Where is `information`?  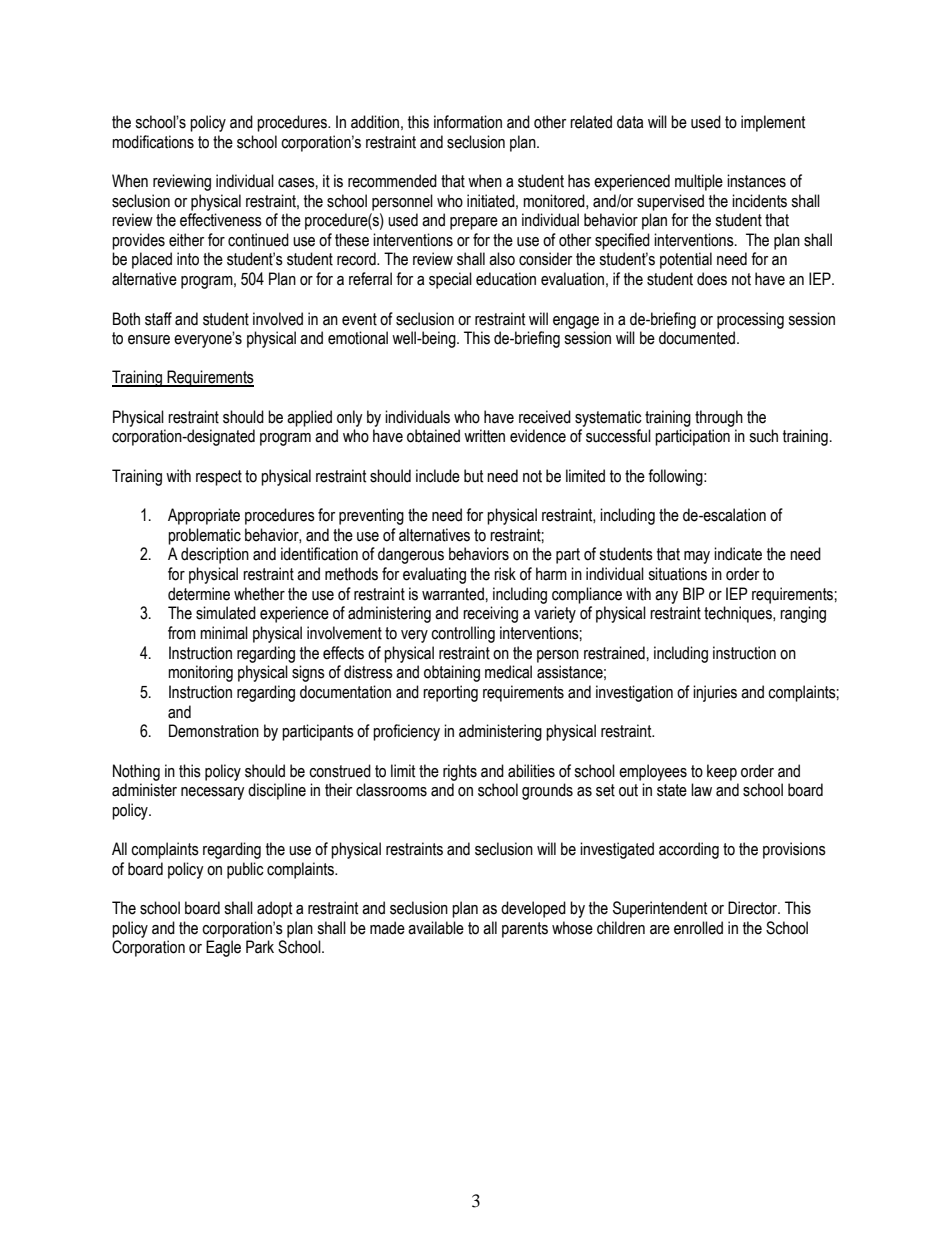 information is located at coordinates (468, 122).
